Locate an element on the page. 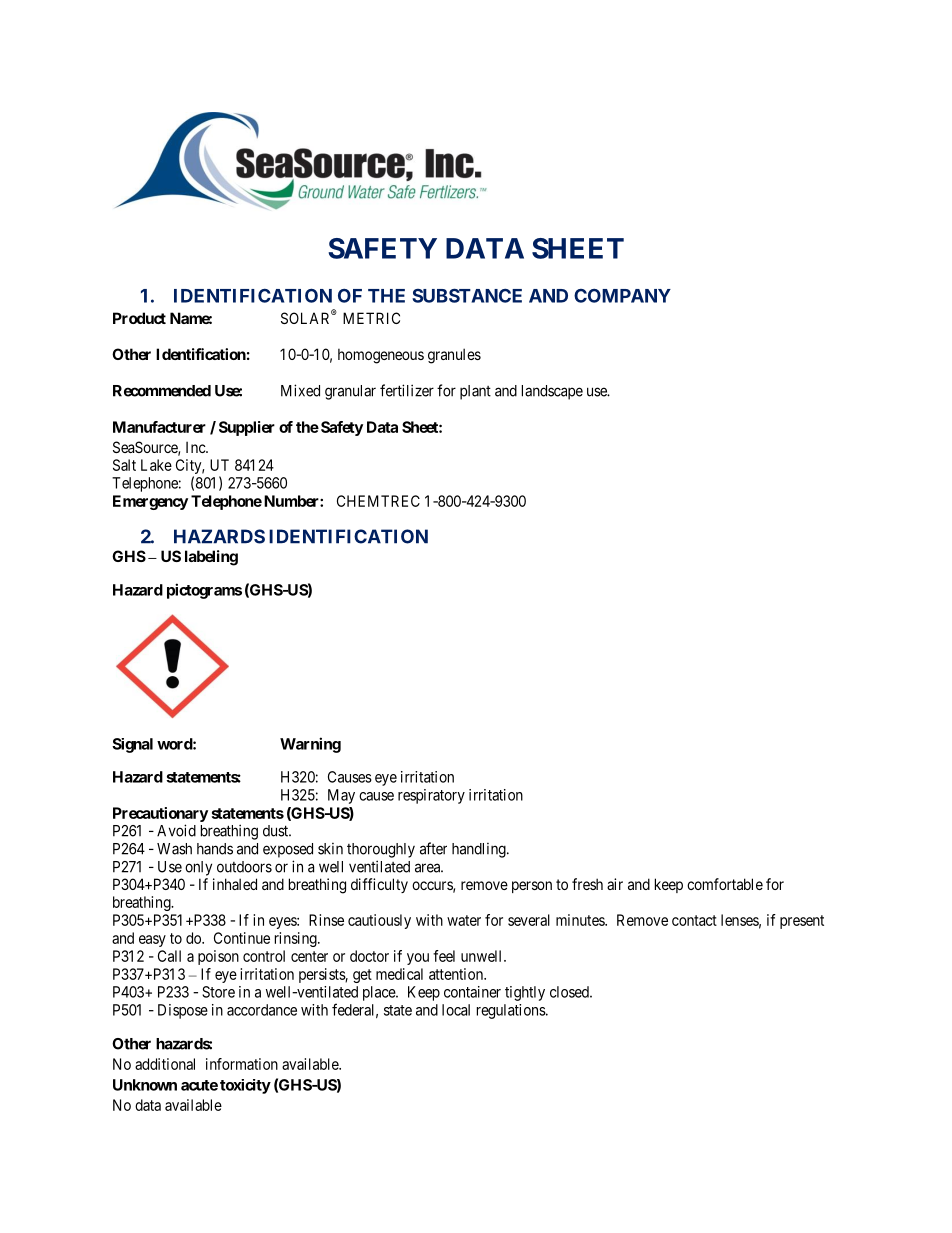 This page has height=1233, width=952. tightly is located at coordinates (525, 993).
